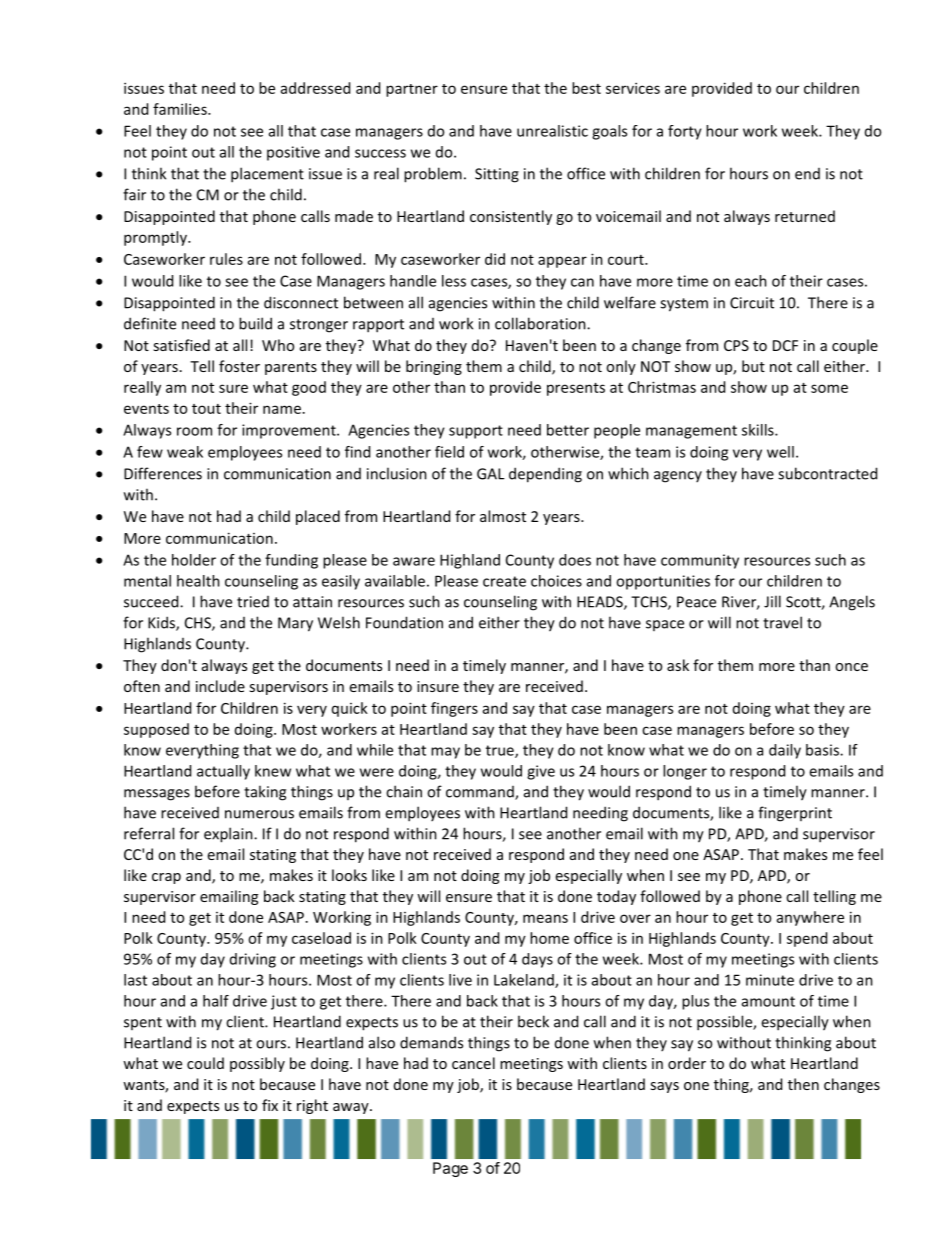 The height and width of the document is (1233, 952). I want to click on tried, so click(253, 602).
